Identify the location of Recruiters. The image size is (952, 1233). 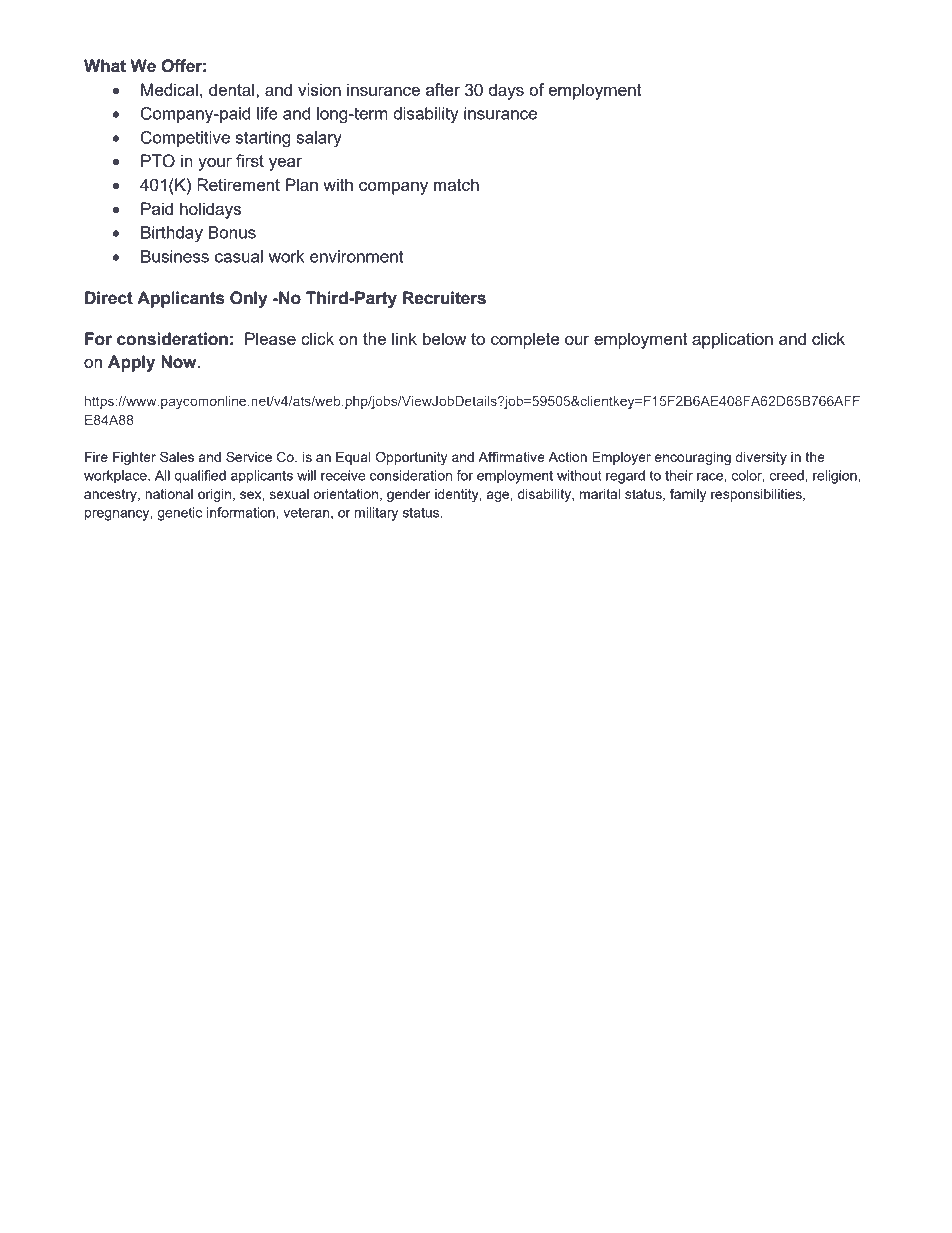
(444, 298).
